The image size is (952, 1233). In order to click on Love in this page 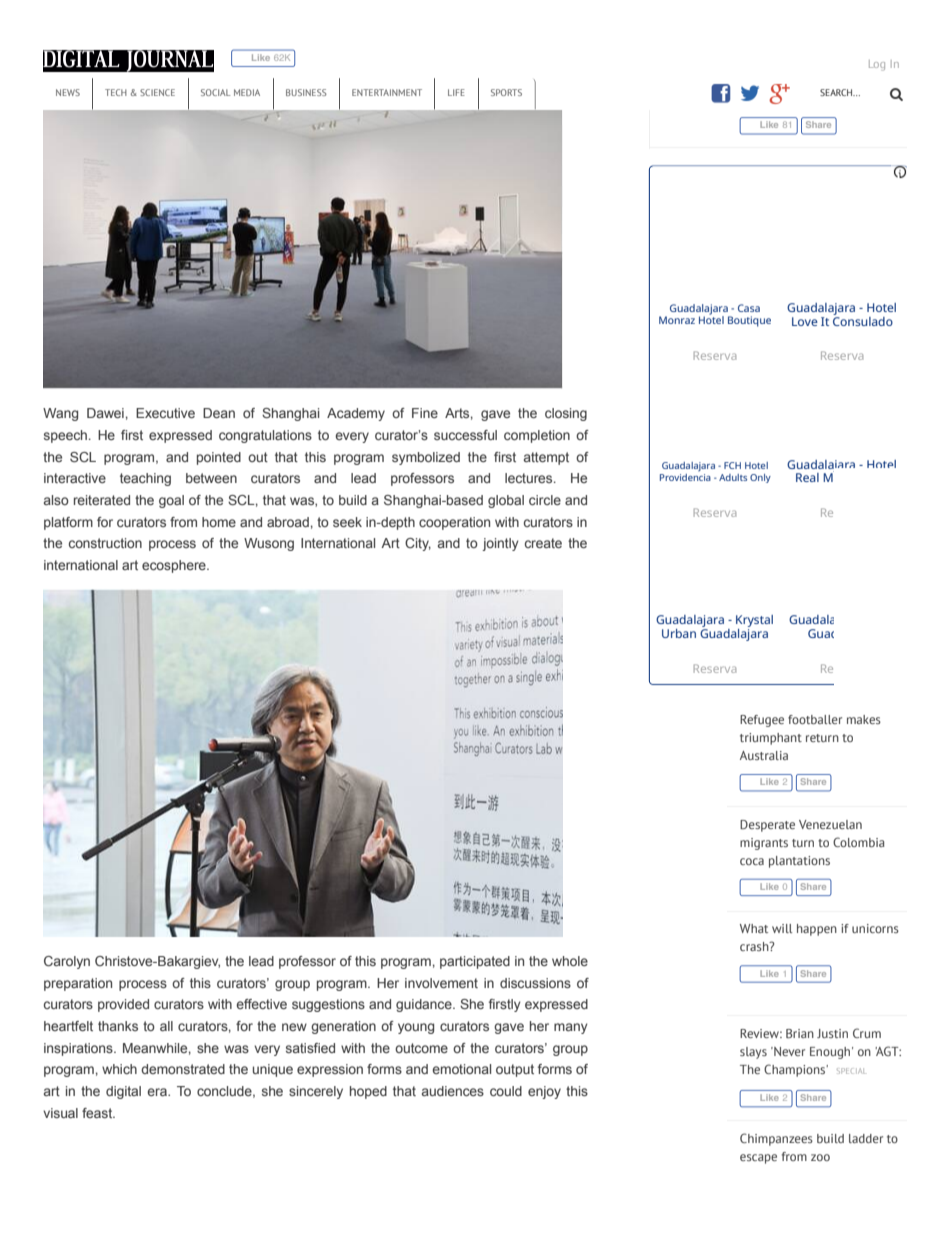, I will do `click(805, 321)`.
